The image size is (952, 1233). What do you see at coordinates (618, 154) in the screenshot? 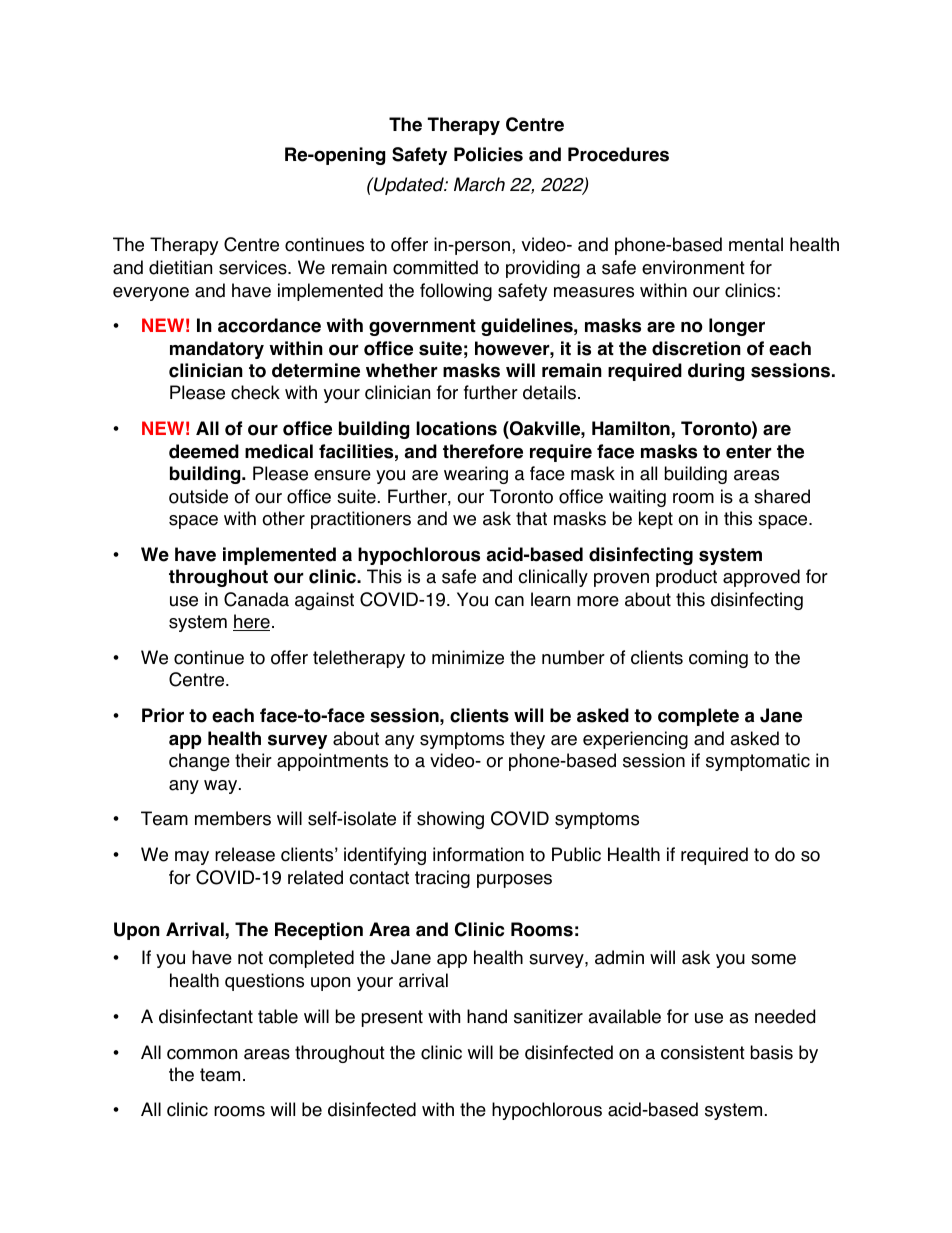
I see `Procedures` at bounding box center [618, 154].
